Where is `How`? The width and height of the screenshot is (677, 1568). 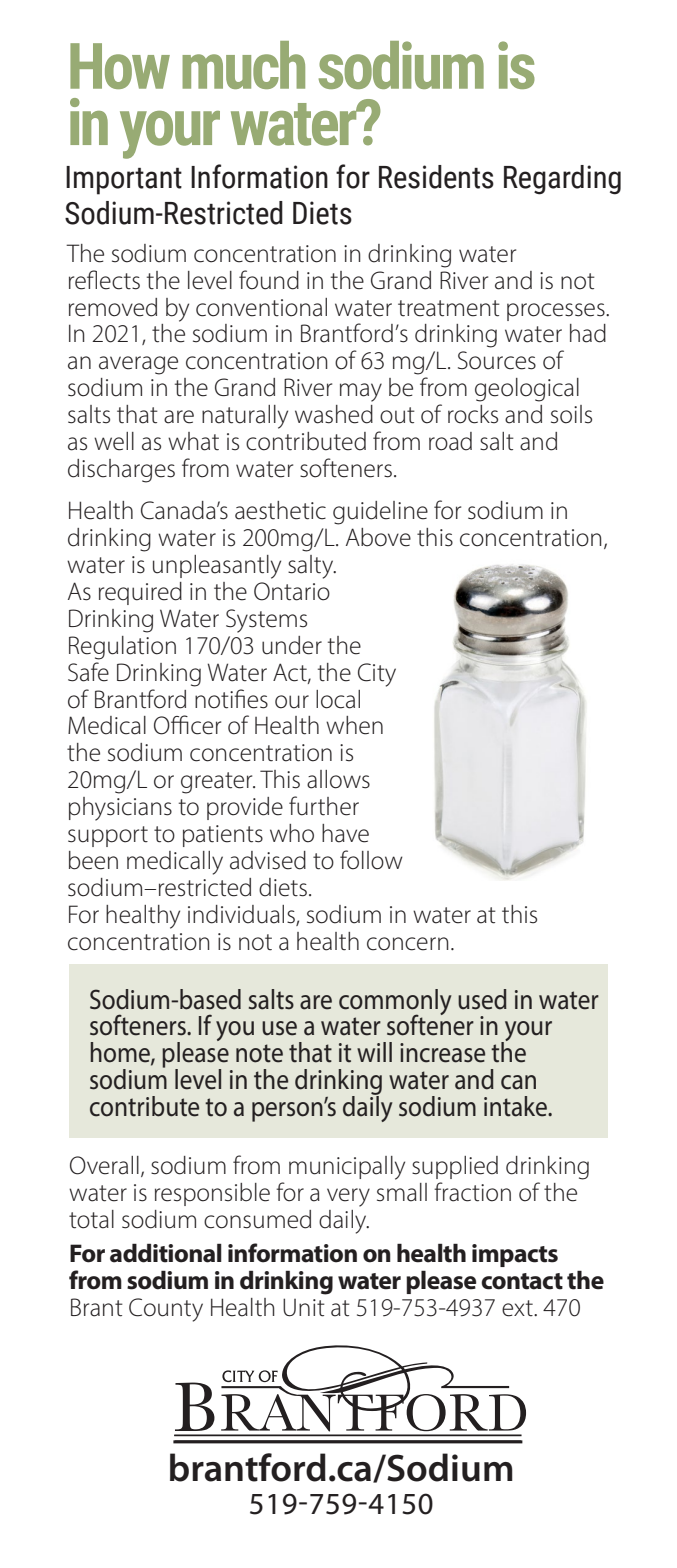
How is located at coordinates (120, 66).
